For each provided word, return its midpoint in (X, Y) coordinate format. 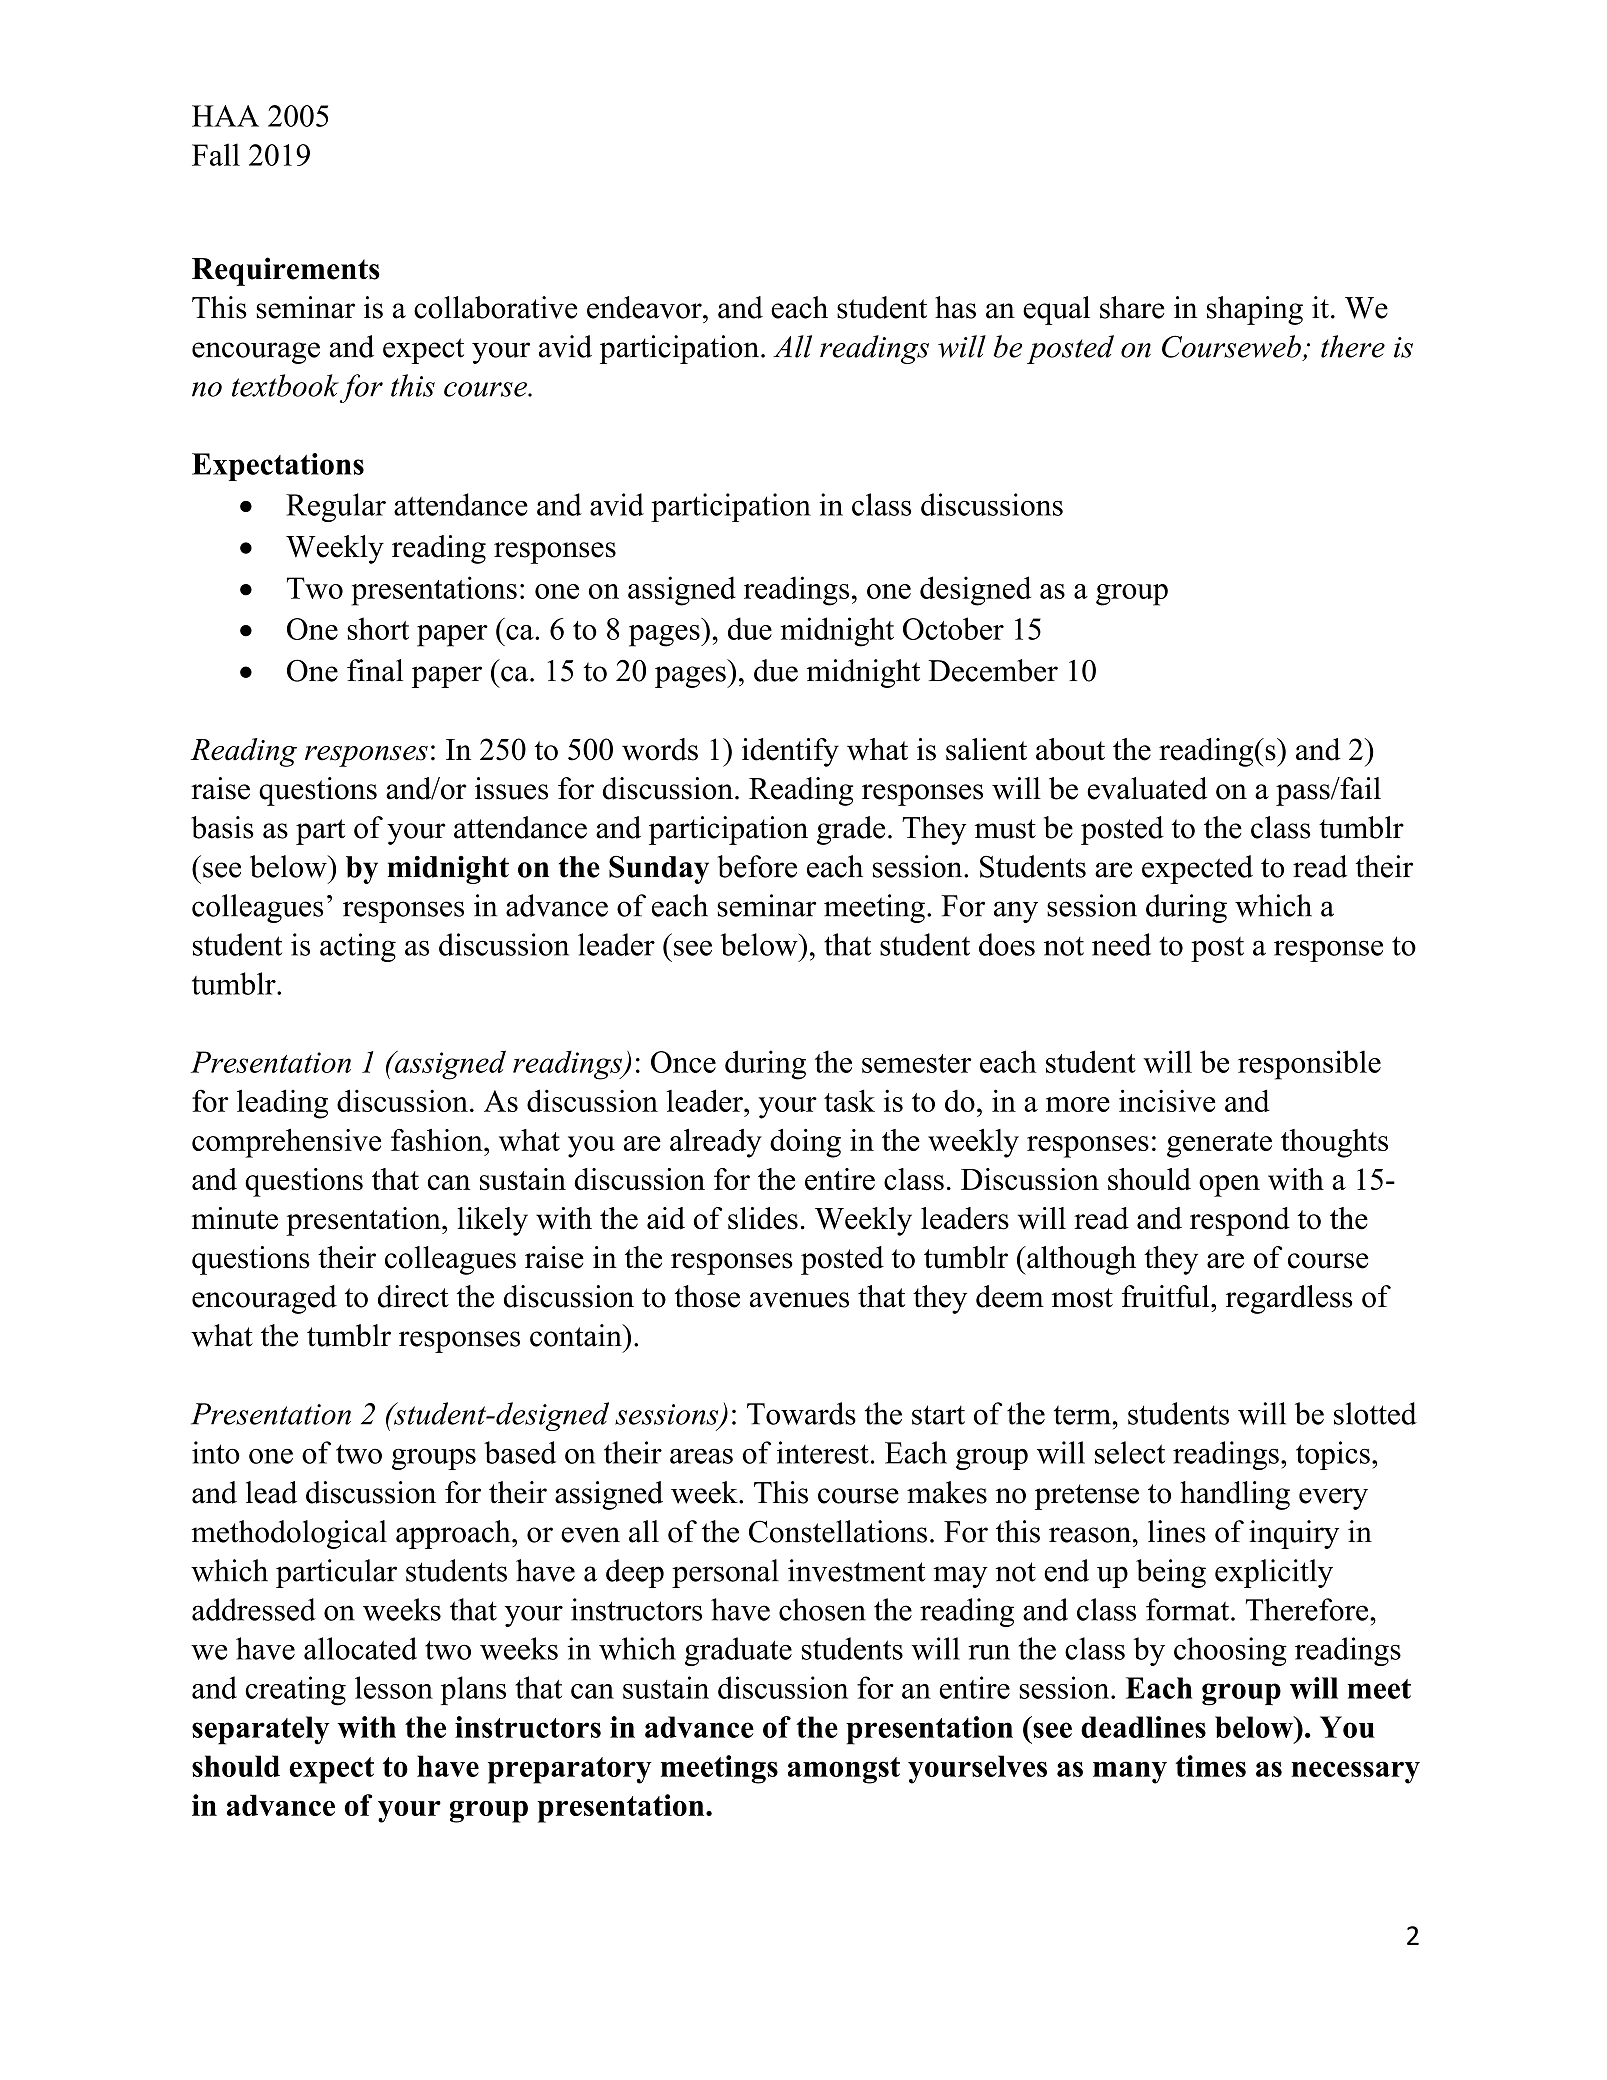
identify (790, 752)
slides (763, 1218)
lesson (394, 1687)
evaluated (1147, 788)
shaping (1255, 310)
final (375, 670)
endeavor (645, 307)
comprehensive (286, 1143)
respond (1240, 1221)
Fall (216, 154)
